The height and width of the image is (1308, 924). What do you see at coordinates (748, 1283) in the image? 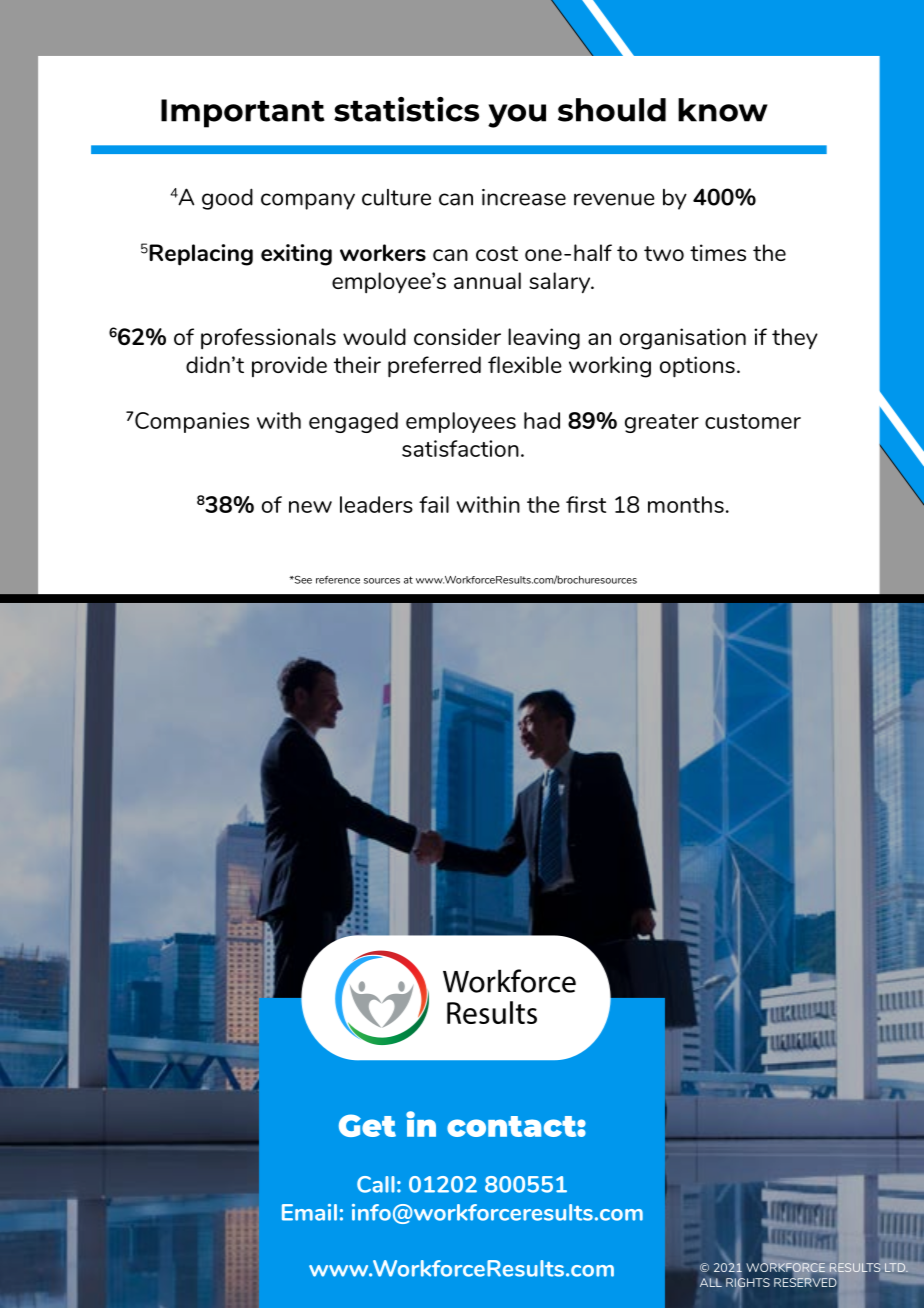
I see `RIGHTS` at bounding box center [748, 1283].
